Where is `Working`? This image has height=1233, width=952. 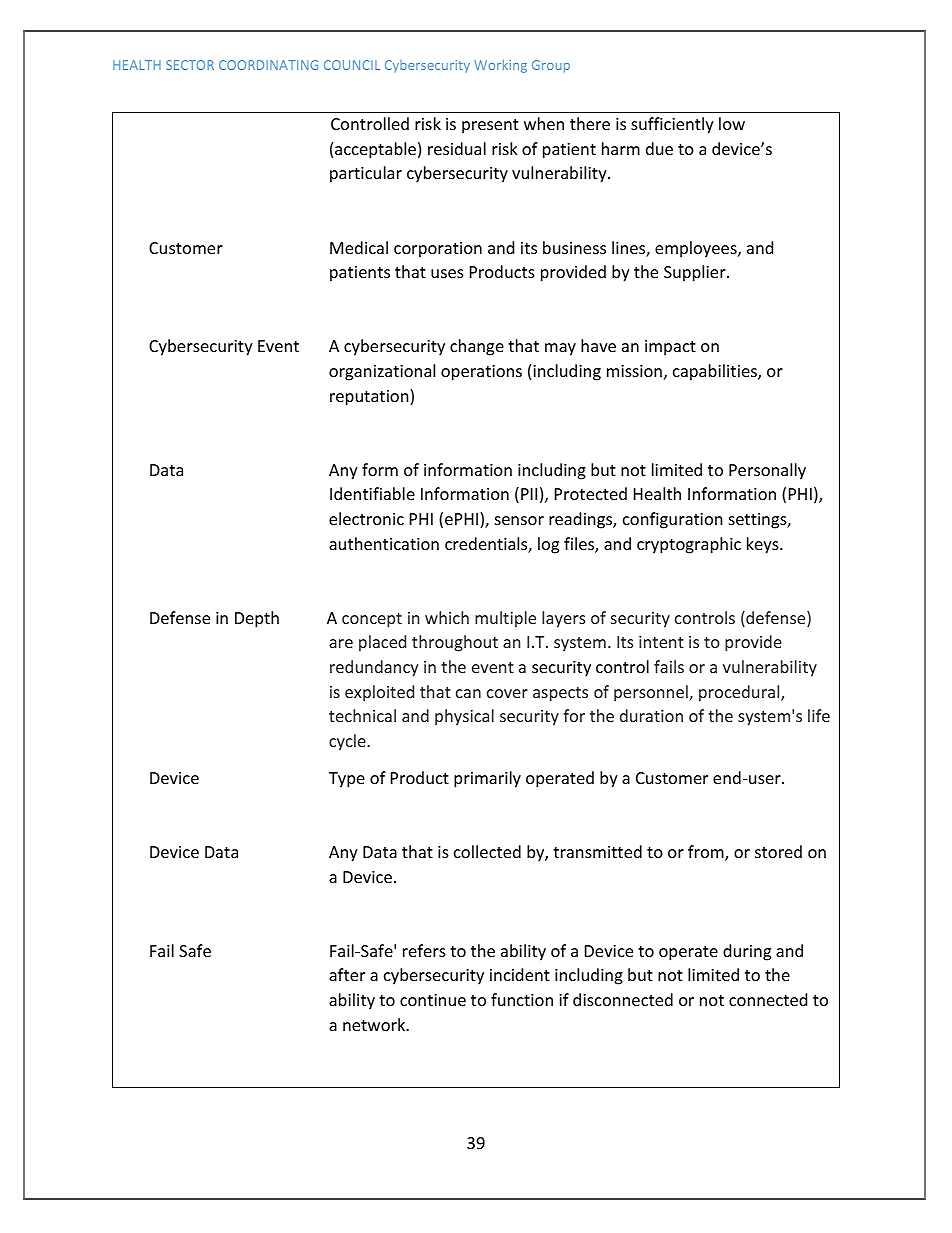 Working is located at coordinates (500, 66).
